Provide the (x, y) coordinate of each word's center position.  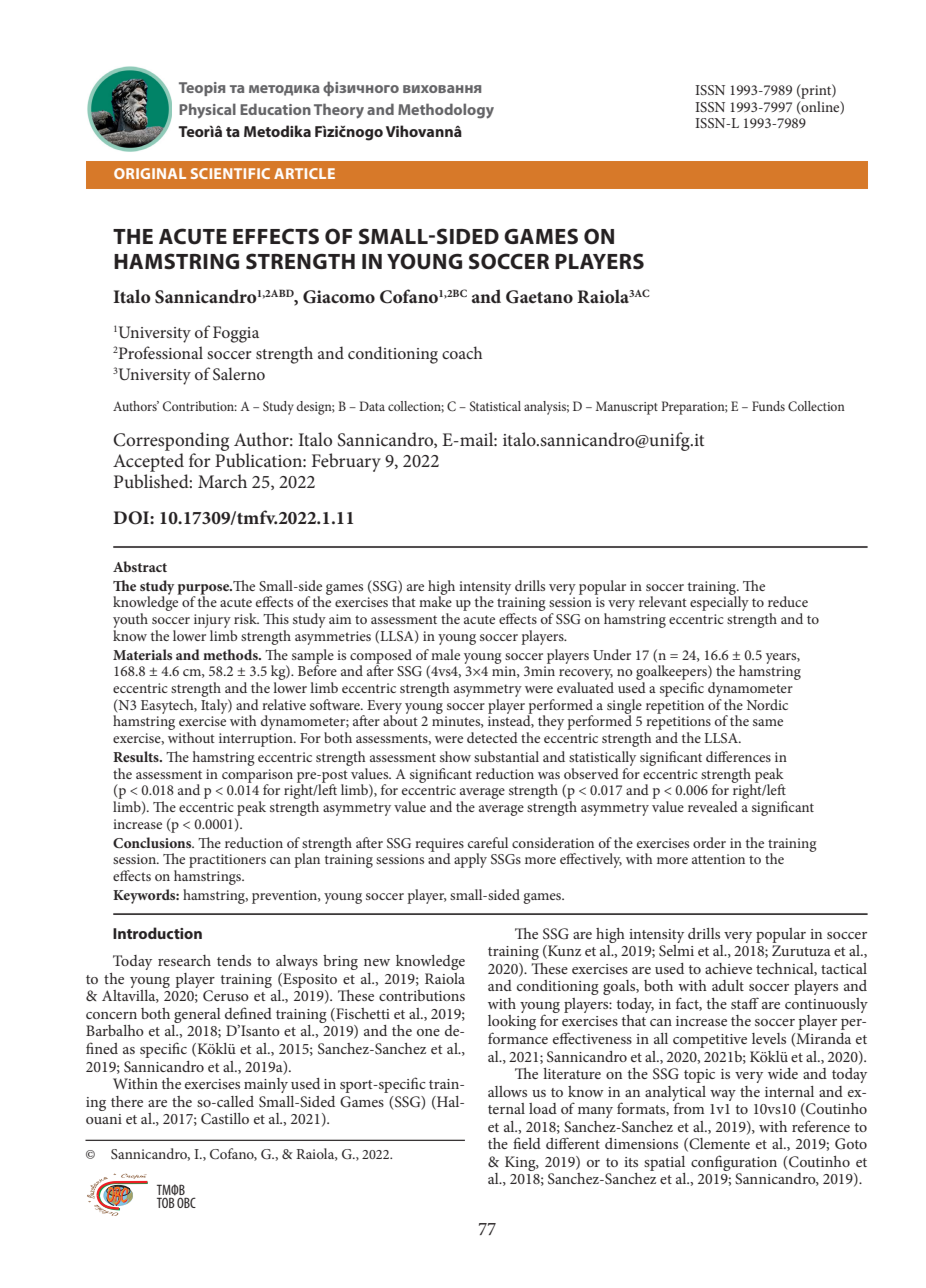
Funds (768, 406)
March (222, 481)
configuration (734, 1163)
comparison (257, 777)
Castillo (225, 1118)
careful (488, 842)
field (527, 1143)
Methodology (446, 111)
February (346, 462)
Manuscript (627, 408)
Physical (207, 111)
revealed (713, 806)
